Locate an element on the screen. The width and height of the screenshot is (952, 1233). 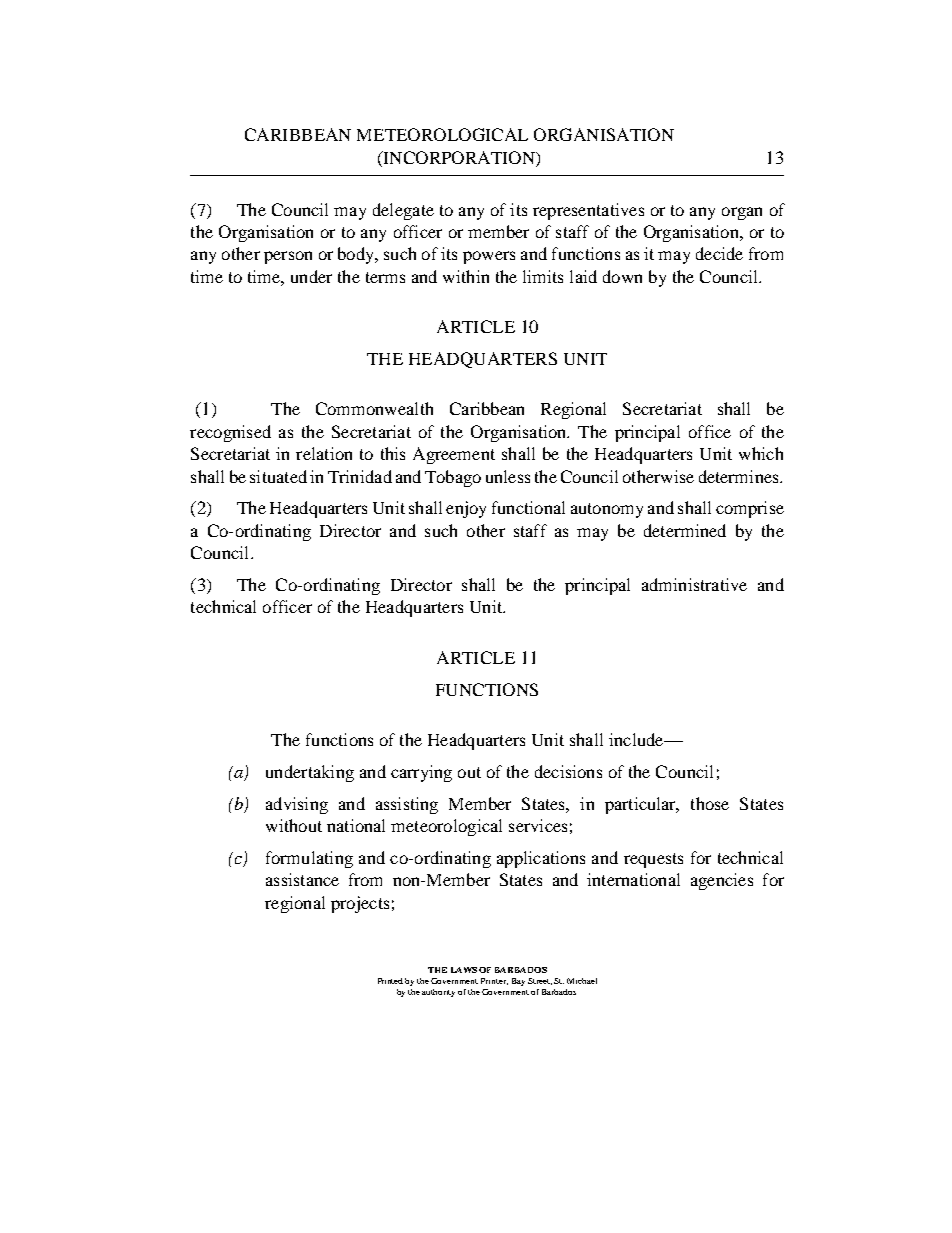
Bay is located at coordinates (518, 982).
